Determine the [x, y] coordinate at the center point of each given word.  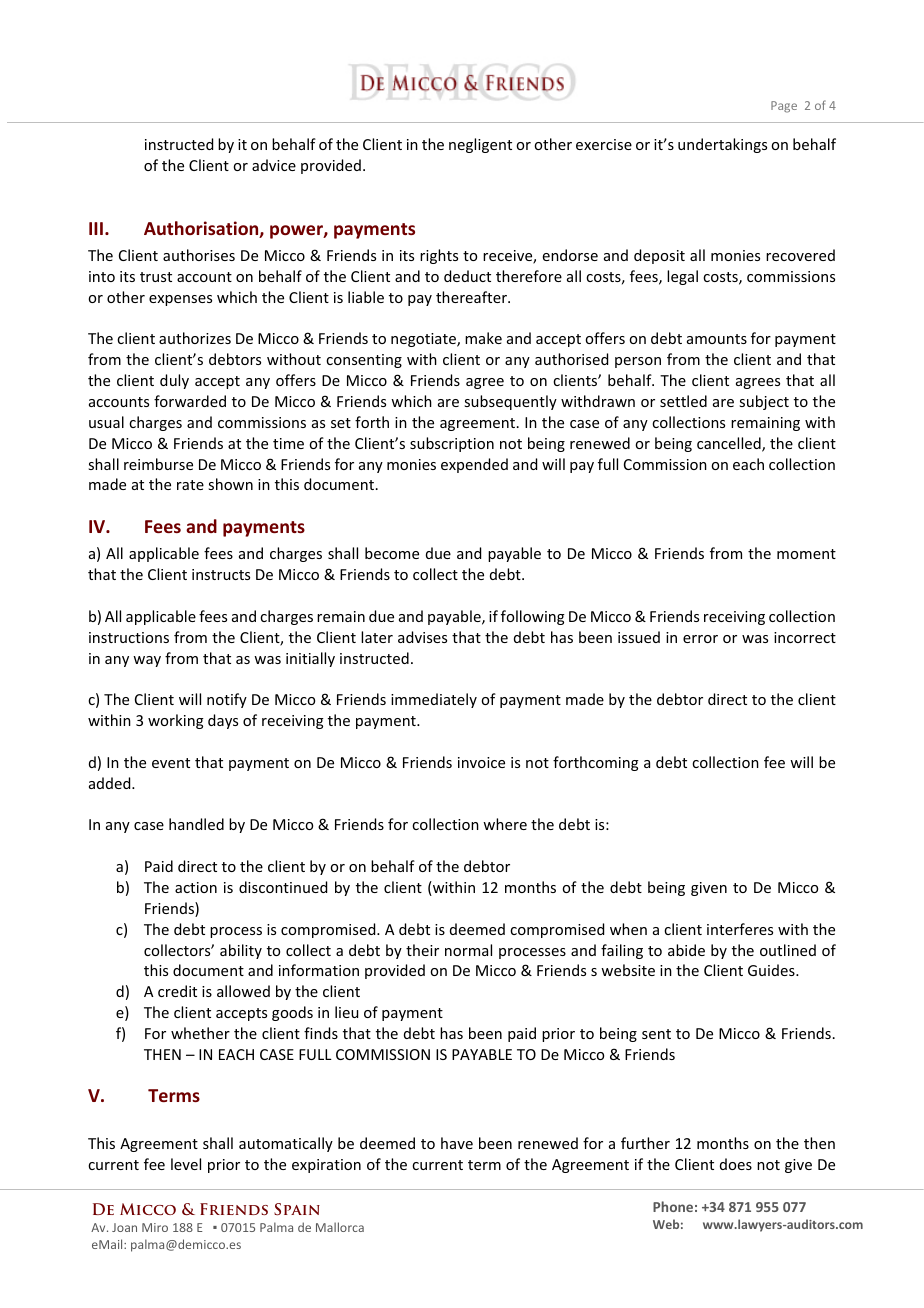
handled [196, 824]
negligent [480, 145]
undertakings [722, 145]
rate [190, 485]
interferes [740, 929]
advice [274, 165]
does [736, 1164]
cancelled [730, 444]
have [457, 1143]
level [186, 1164]
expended [474, 465]
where [505, 824]
